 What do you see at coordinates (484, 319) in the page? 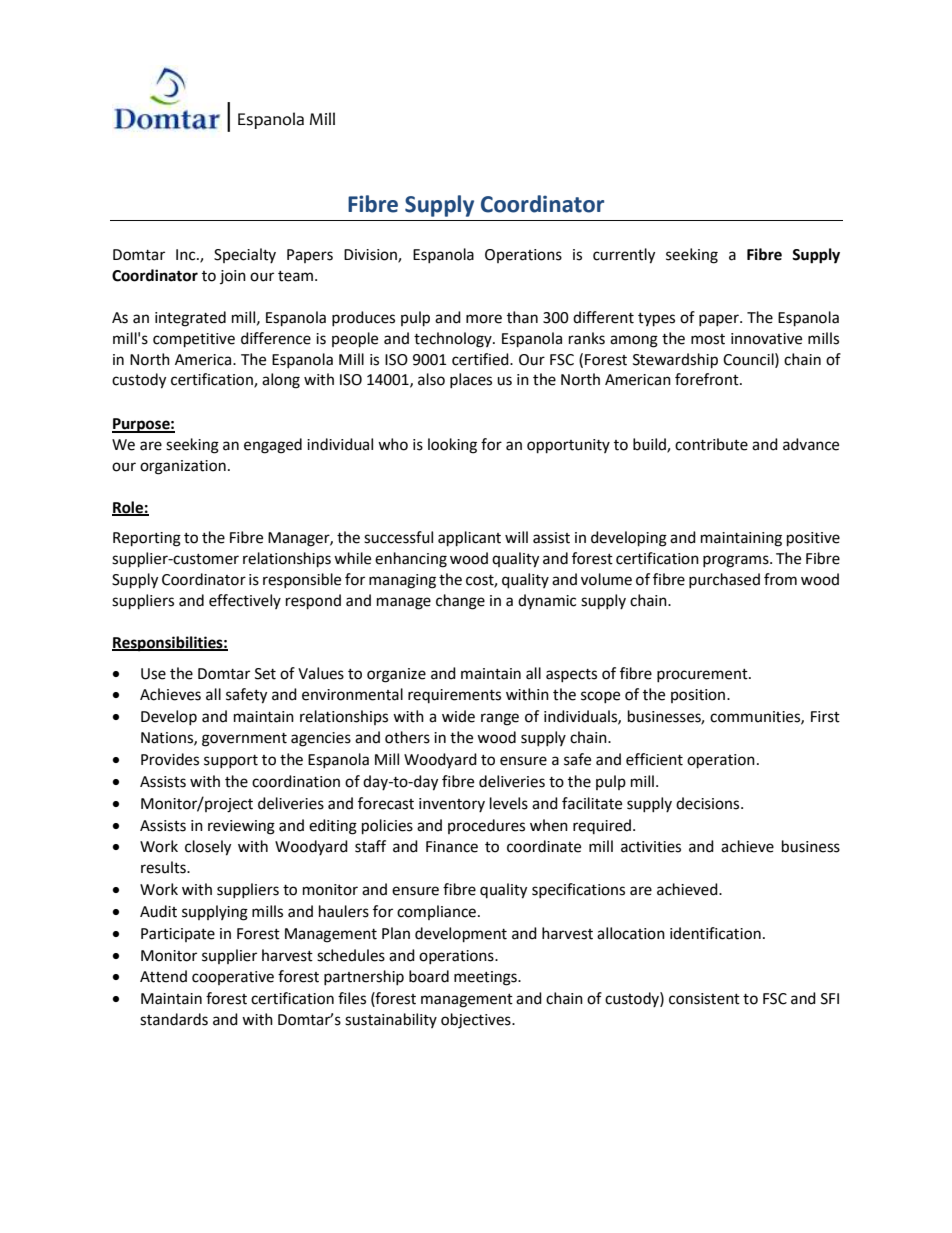
I see `more` at bounding box center [484, 319].
